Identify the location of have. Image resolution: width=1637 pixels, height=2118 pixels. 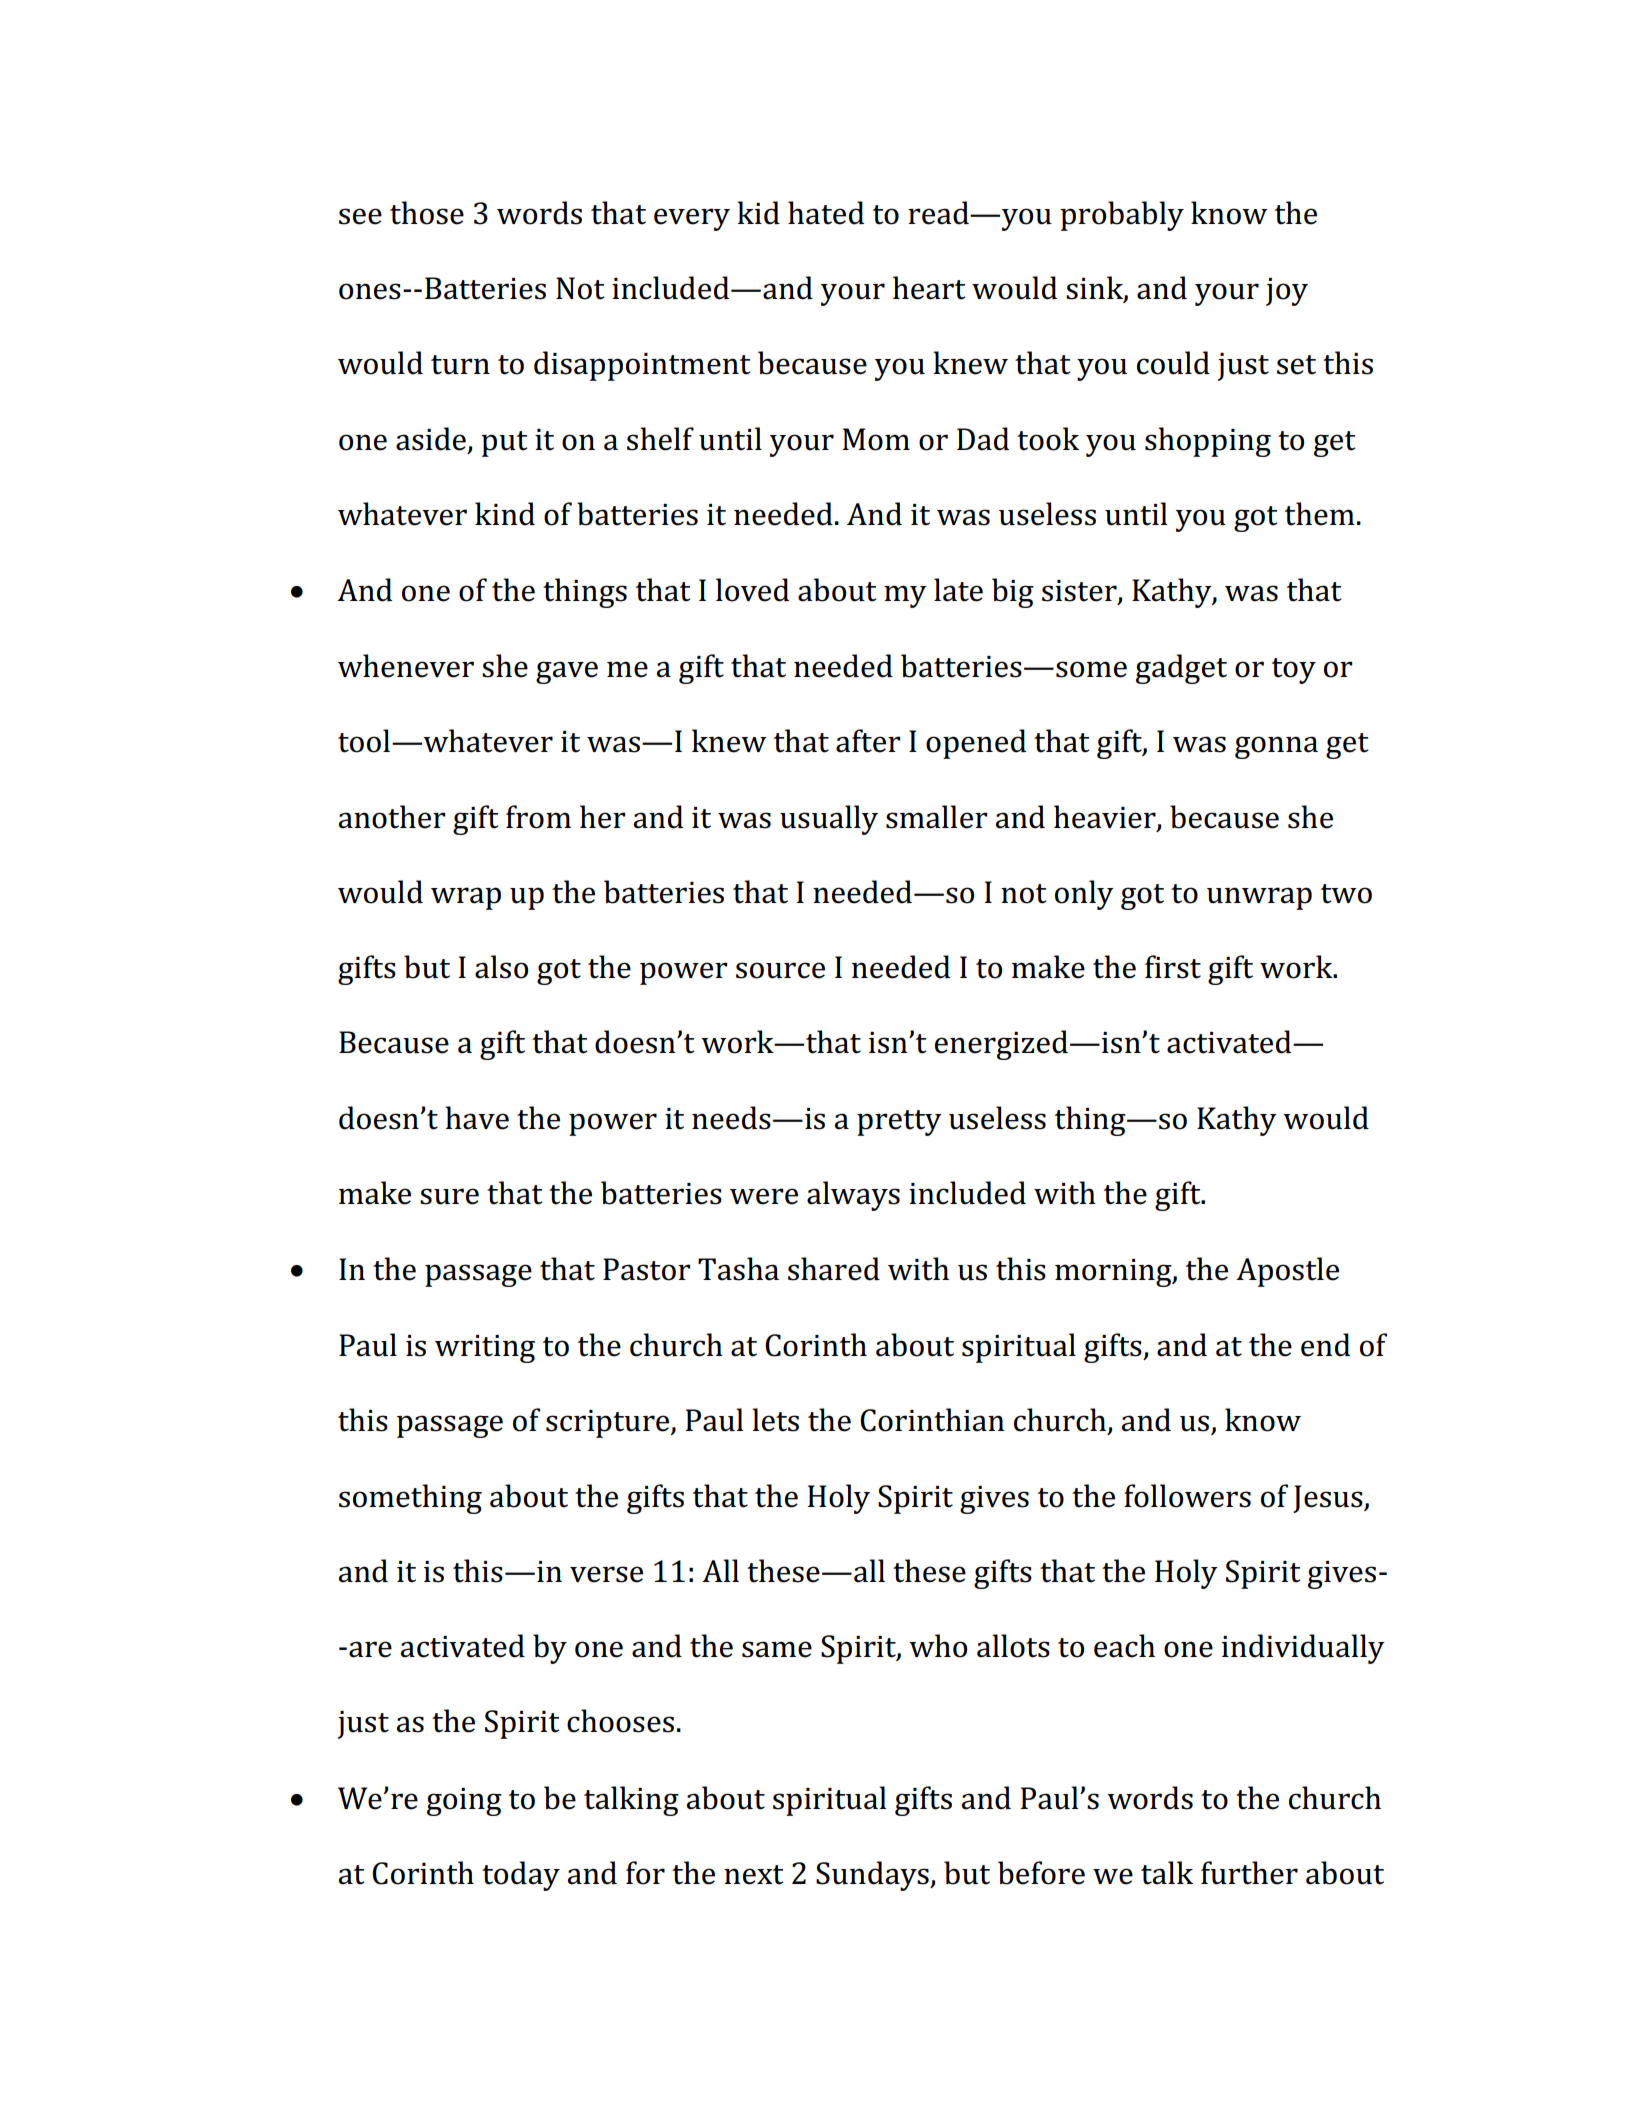
(477, 1118).
